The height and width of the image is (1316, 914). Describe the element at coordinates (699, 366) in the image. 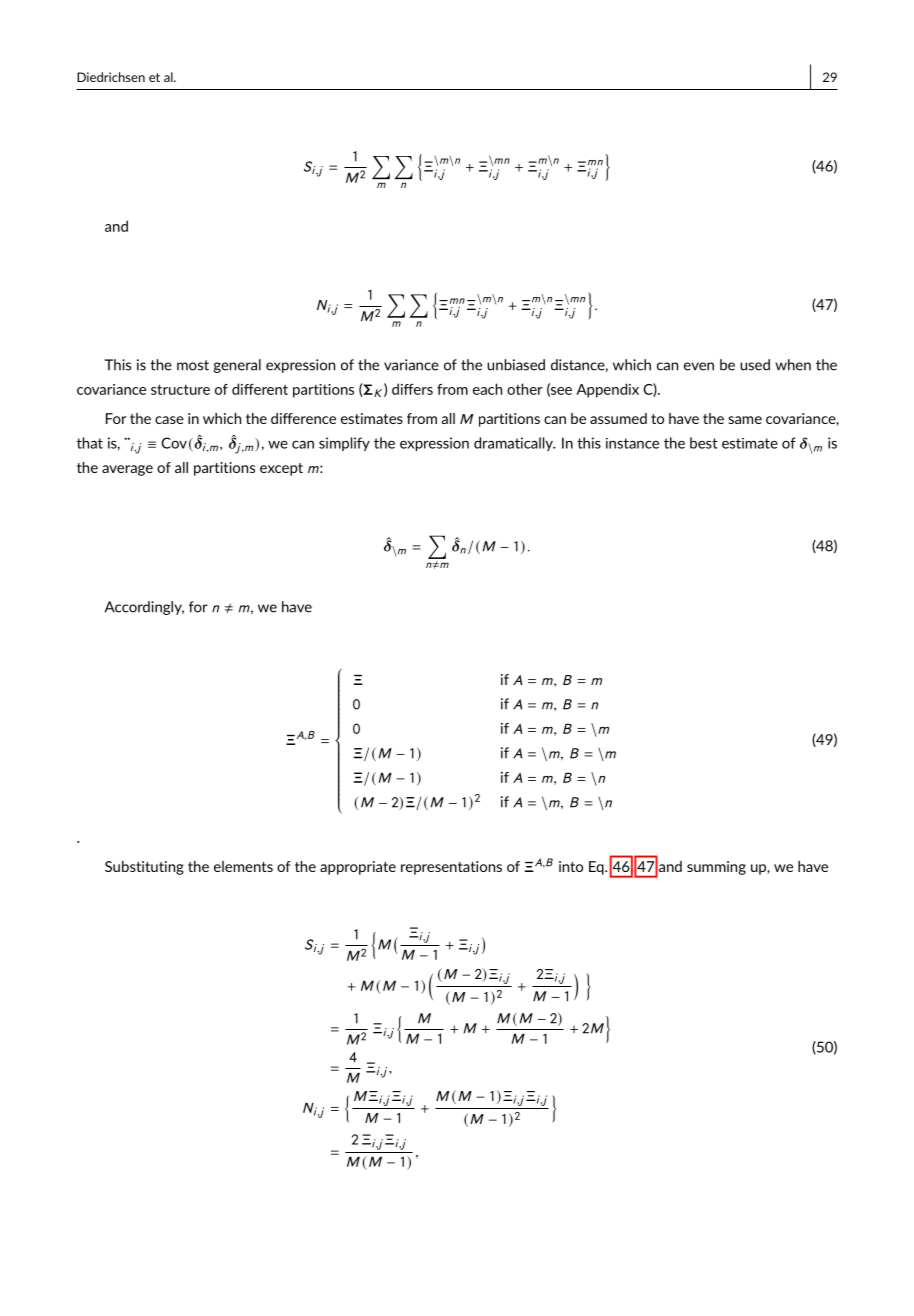

I see `even` at that location.
